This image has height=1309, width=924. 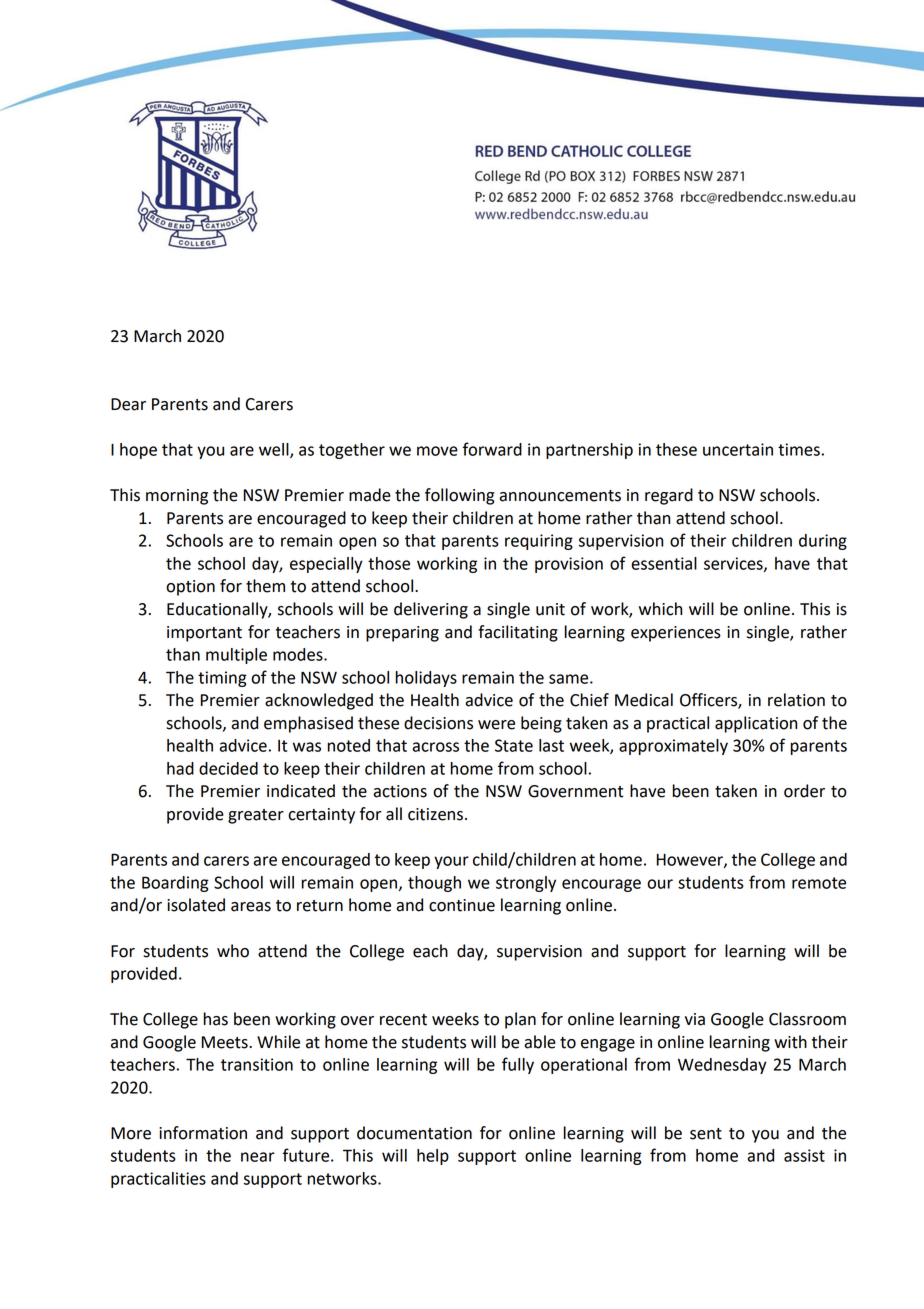 What do you see at coordinates (275, 450) in the image?
I see `well` at bounding box center [275, 450].
